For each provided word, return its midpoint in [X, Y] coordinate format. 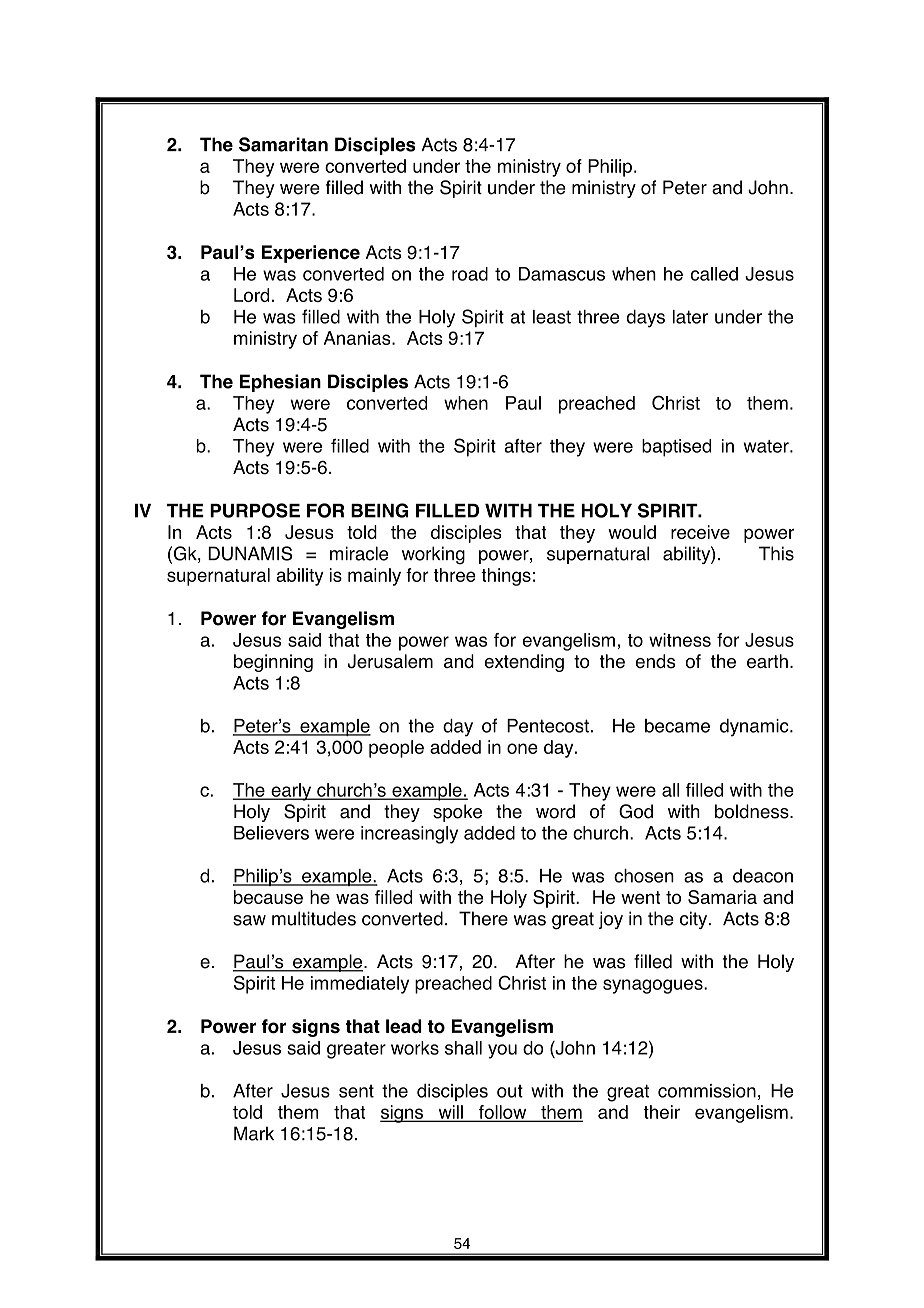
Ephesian [280, 383]
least [552, 317]
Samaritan [283, 144]
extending [524, 663]
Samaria [722, 897]
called [714, 274]
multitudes [314, 918]
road [470, 274]
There [483, 918]
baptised [676, 448]
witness [680, 640]
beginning [273, 663]
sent [356, 1091]
